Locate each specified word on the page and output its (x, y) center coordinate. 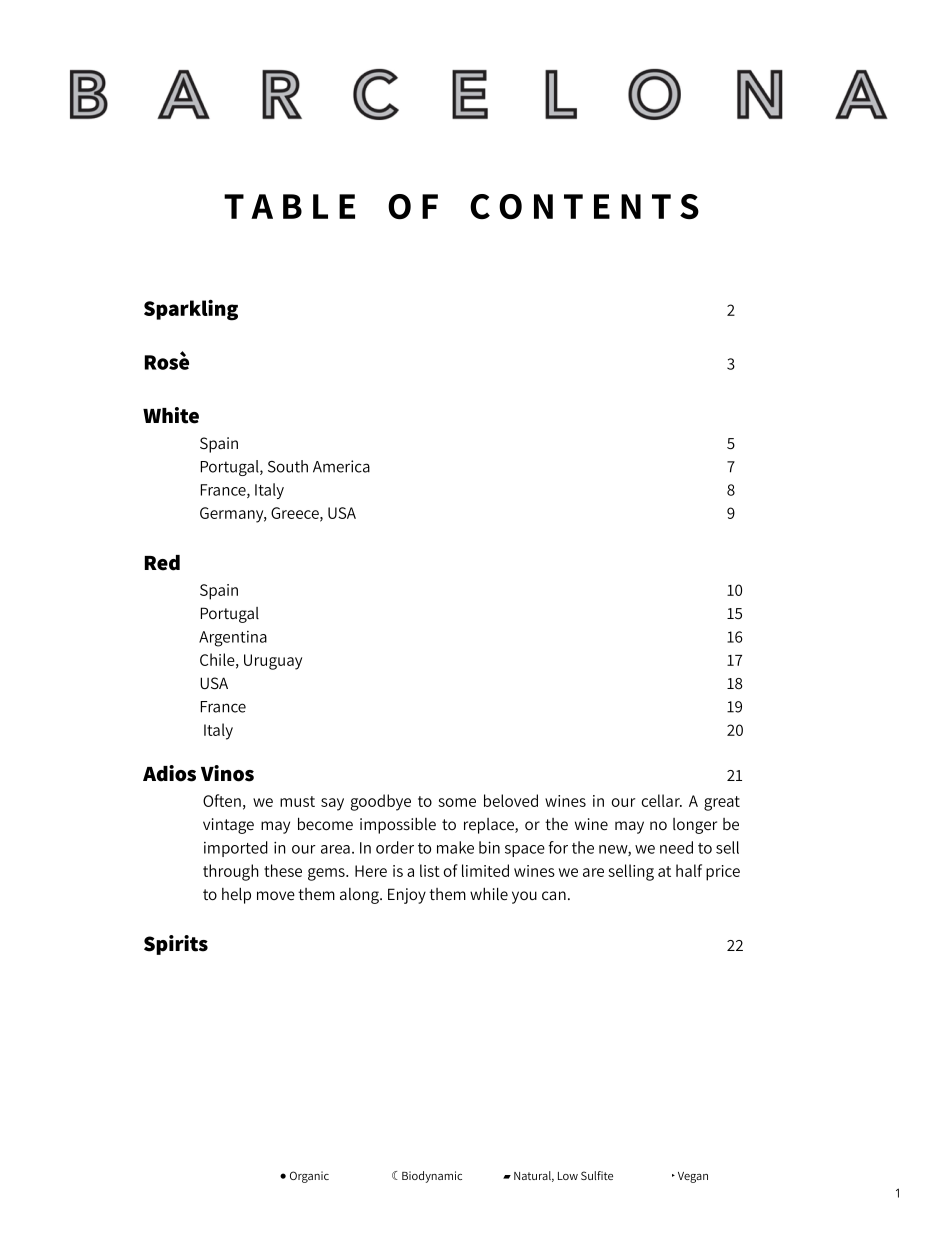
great (722, 803)
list (430, 870)
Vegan (693, 1177)
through (230, 872)
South (288, 466)
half (689, 870)
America (341, 466)
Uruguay (273, 662)
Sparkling (191, 310)
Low (568, 1176)
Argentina (233, 639)
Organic (309, 1177)
